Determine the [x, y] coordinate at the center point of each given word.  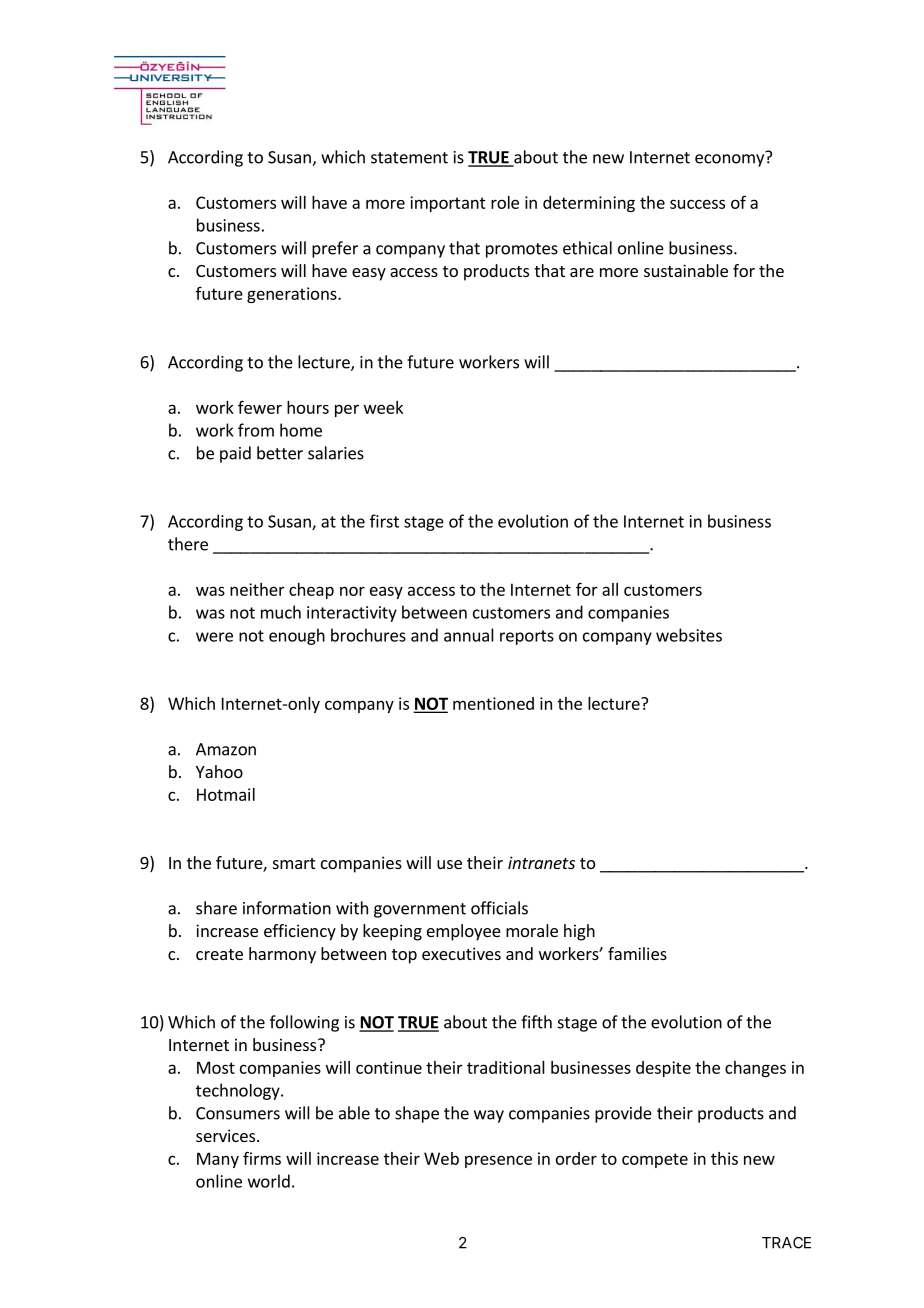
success [697, 204]
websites [689, 635]
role [505, 202]
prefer [335, 249]
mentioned [493, 703]
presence [498, 1161]
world [269, 1181]
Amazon [226, 749]
